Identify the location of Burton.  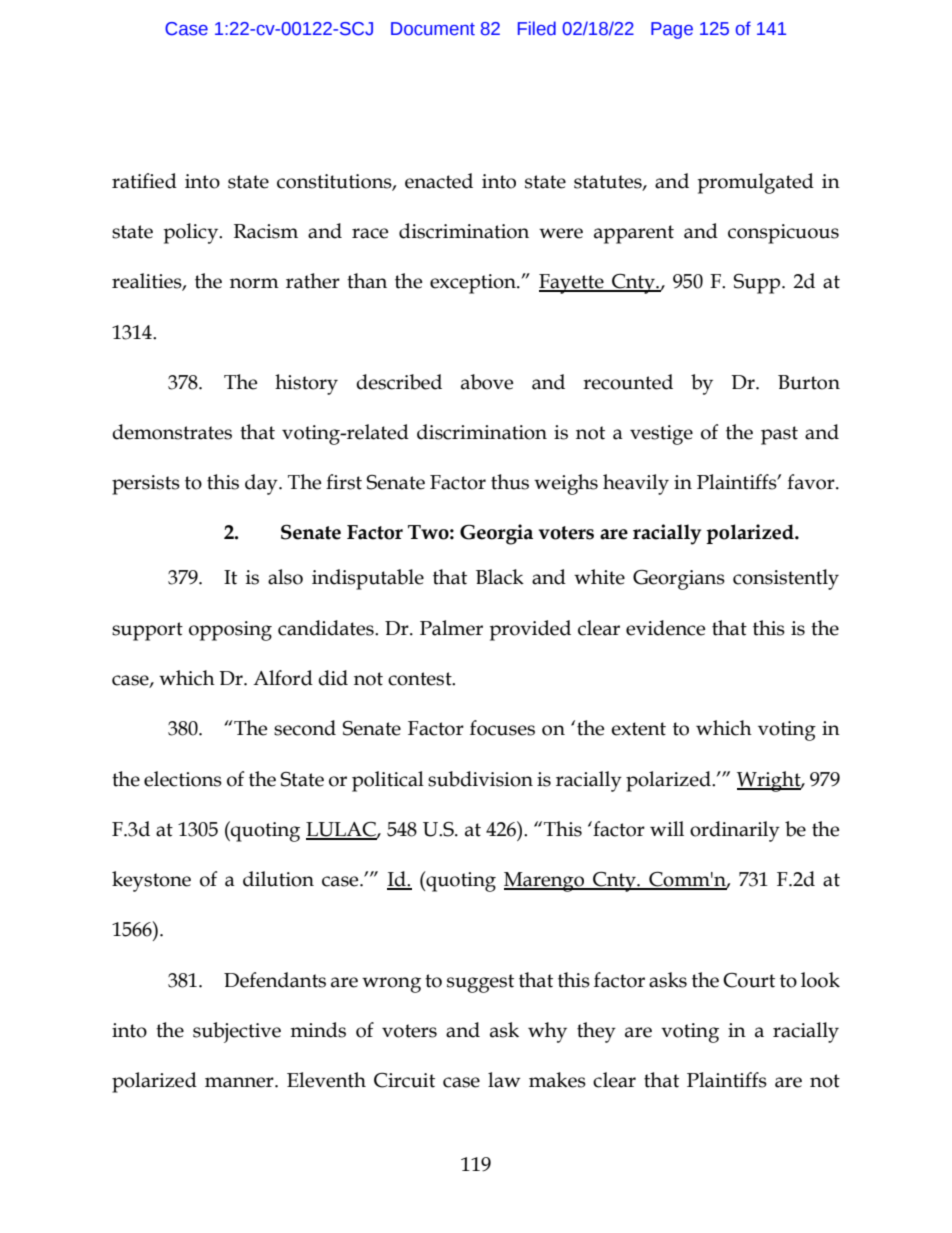
(809, 382).
